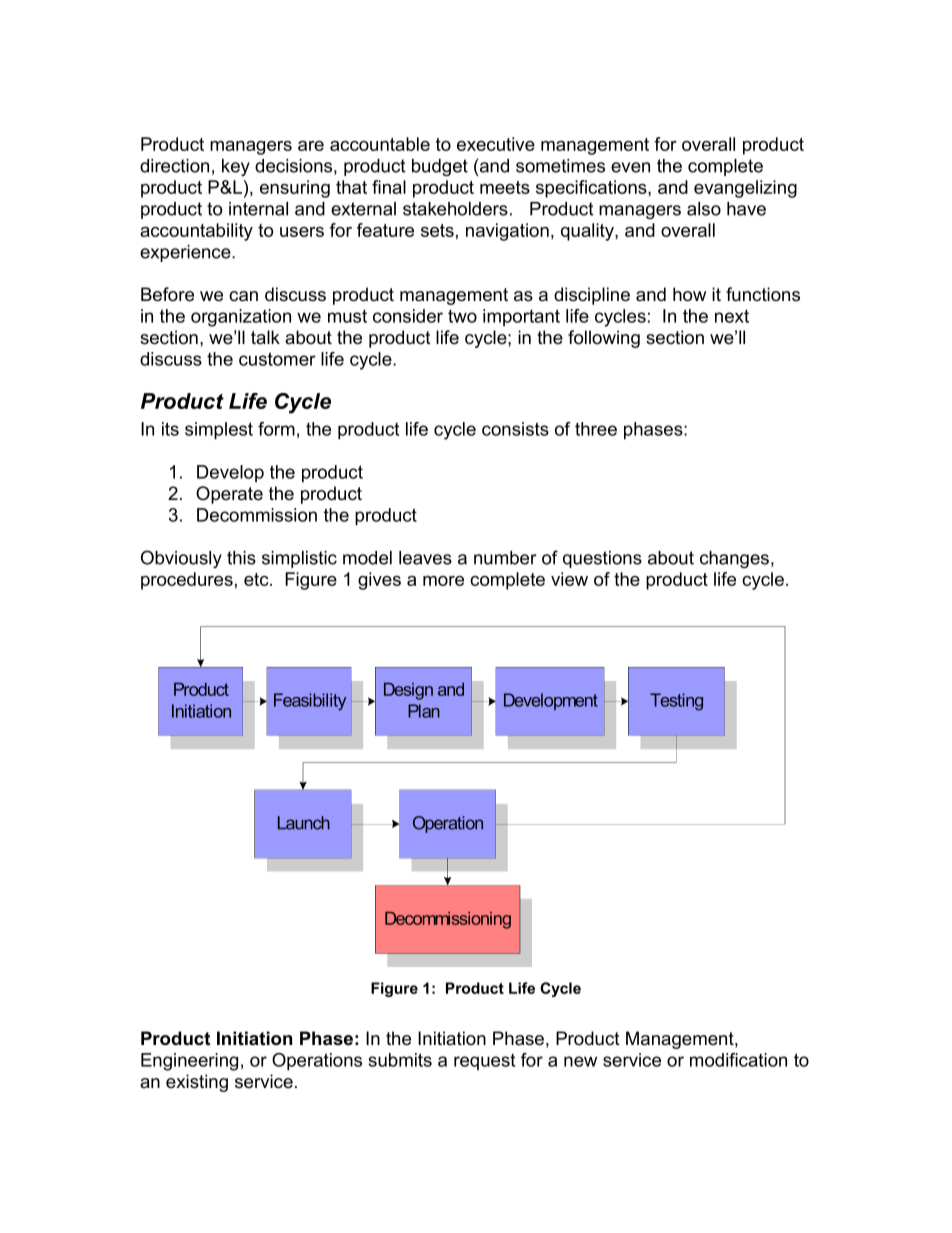 The width and height of the image is (952, 1233). What do you see at coordinates (236, 167) in the image?
I see `key` at bounding box center [236, 167].
